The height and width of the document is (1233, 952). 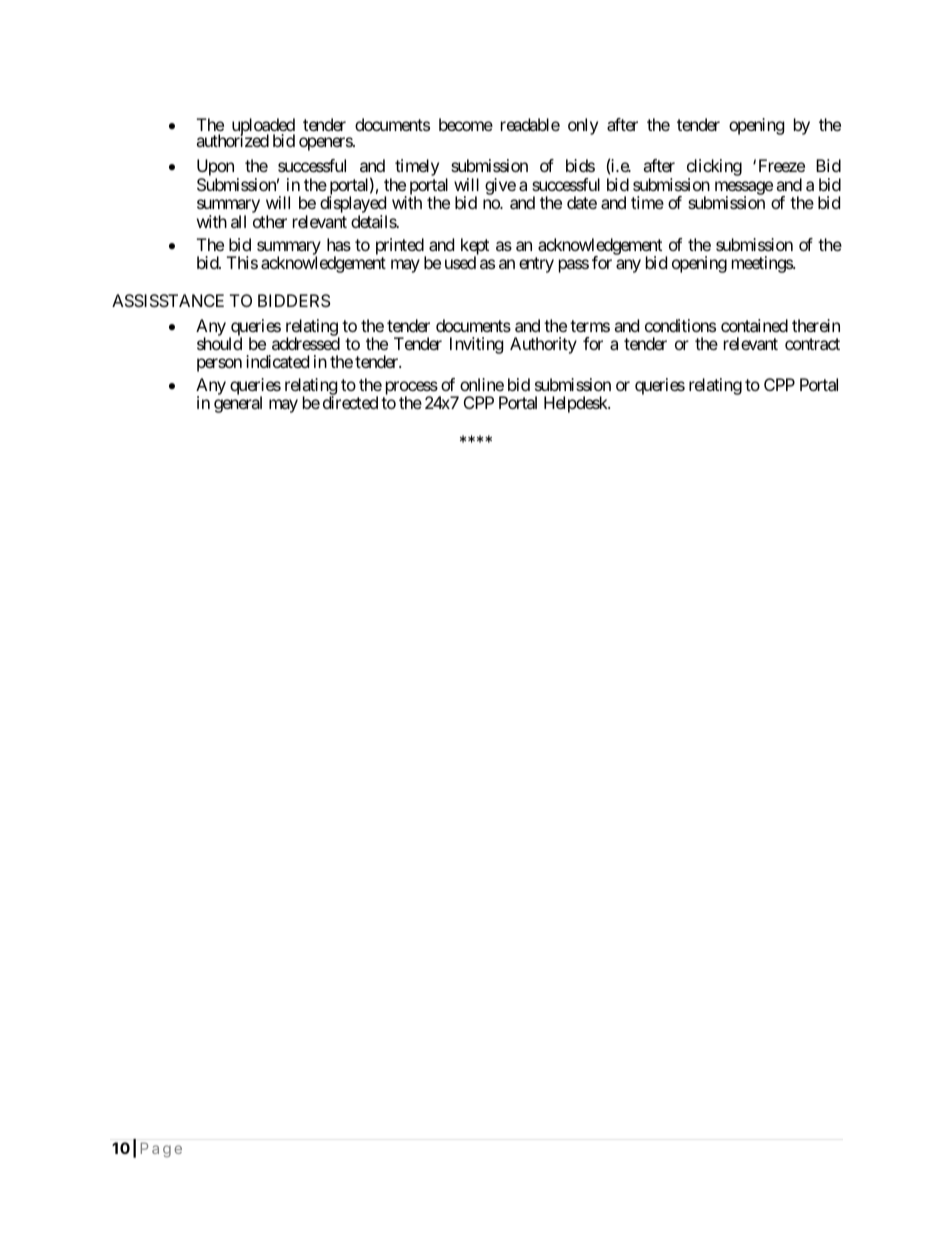 What do you see at coordinates (353, 206) in the document?
I see `displayed` at bounding box center [353, 206].
